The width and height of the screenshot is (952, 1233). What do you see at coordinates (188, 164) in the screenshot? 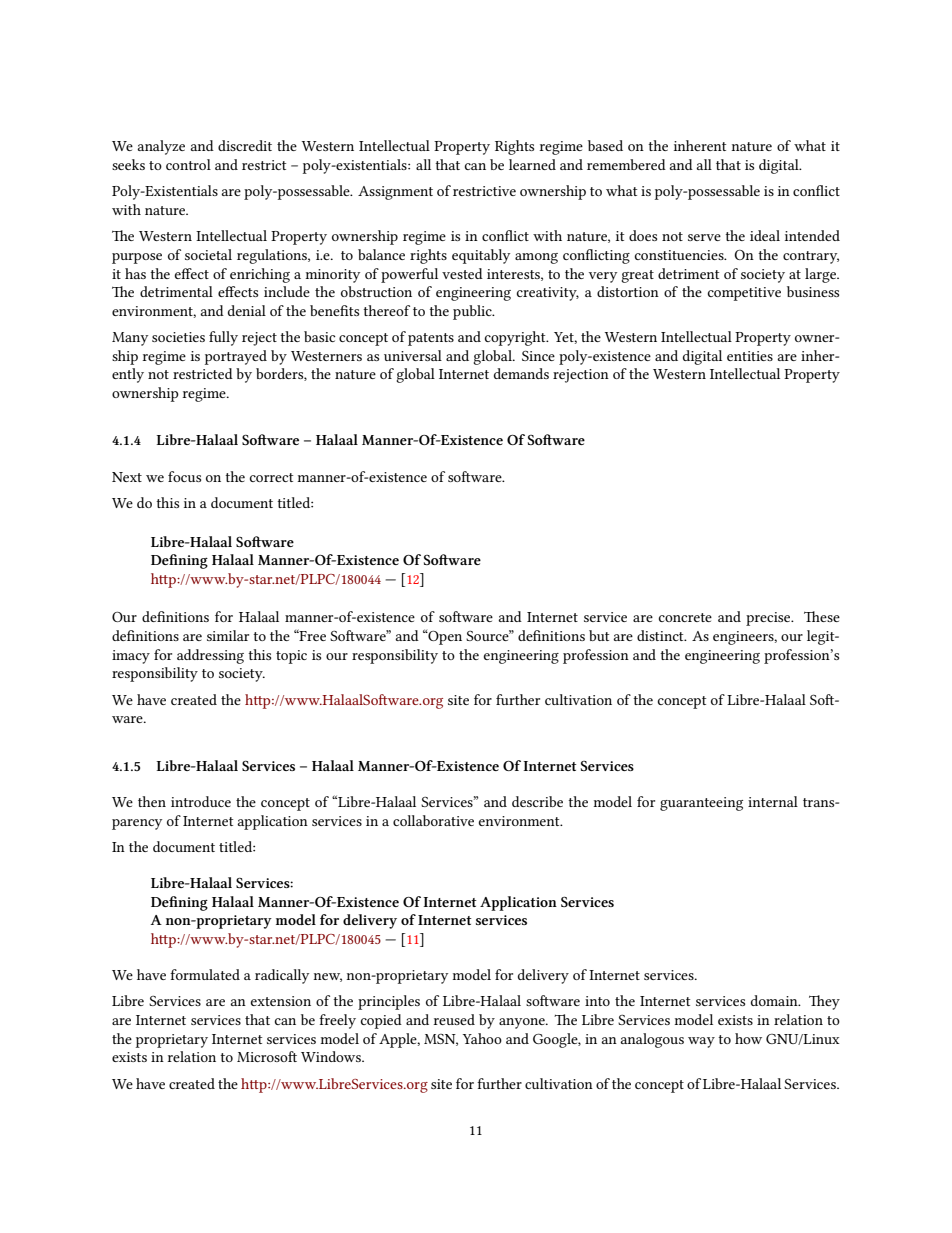
I see `control` at bounding box center [188, 164].
